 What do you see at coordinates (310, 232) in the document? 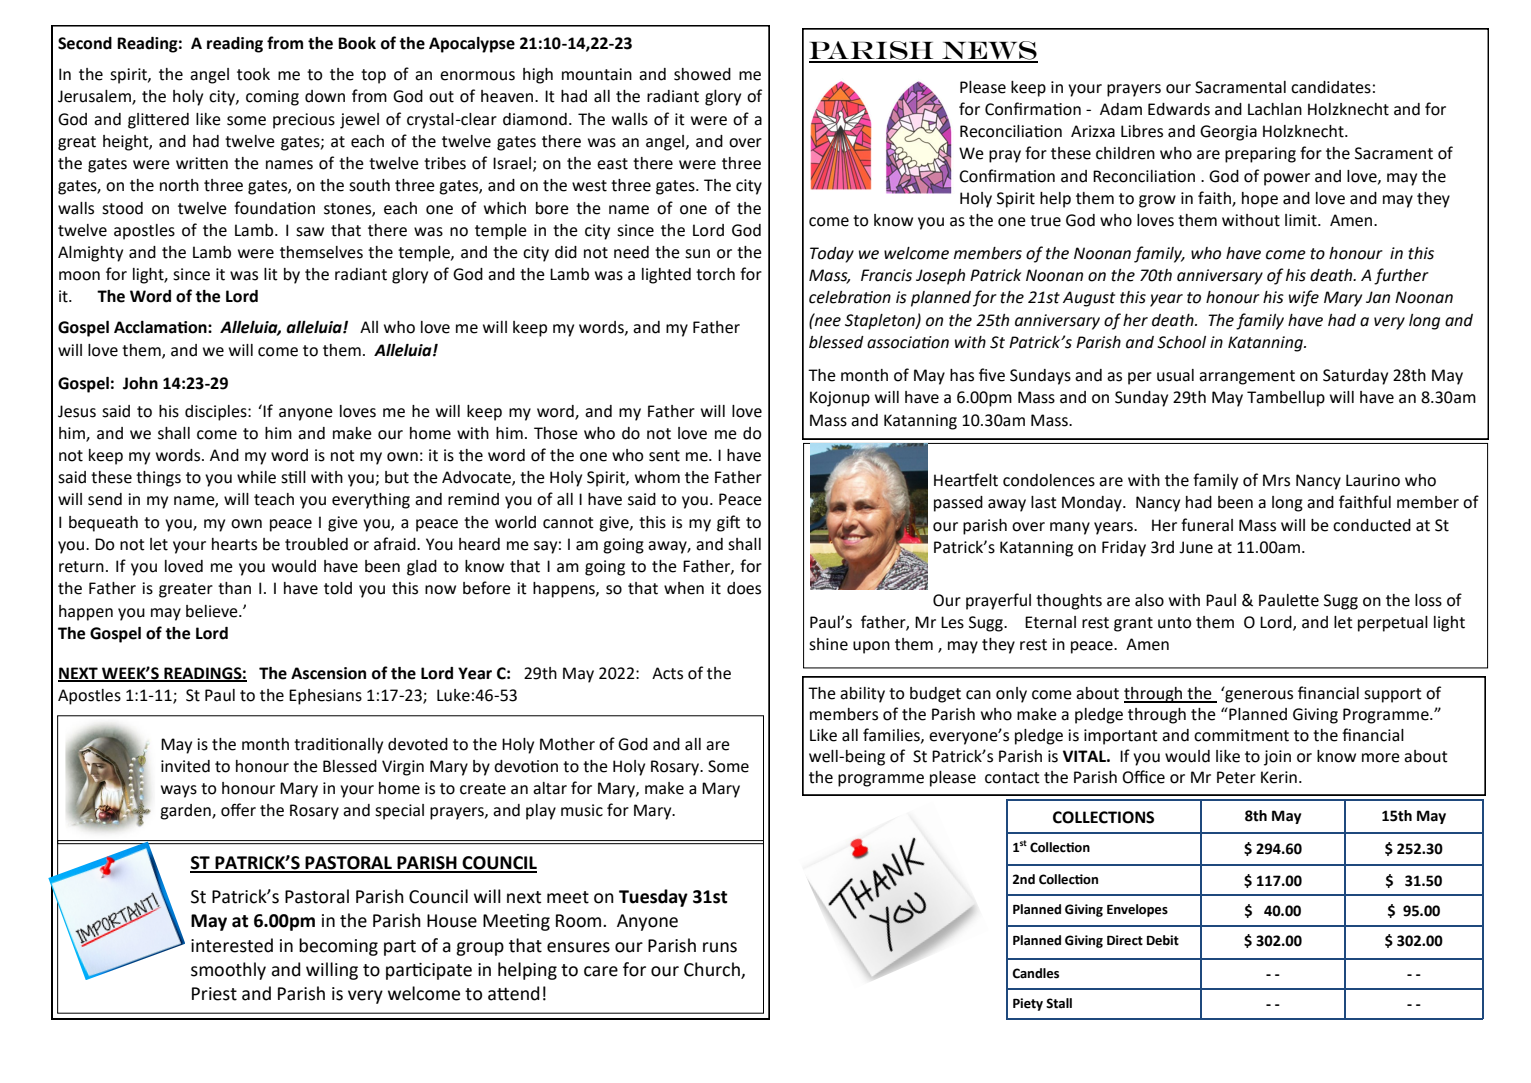
I see `saw` at bounding box center [310, 232].
